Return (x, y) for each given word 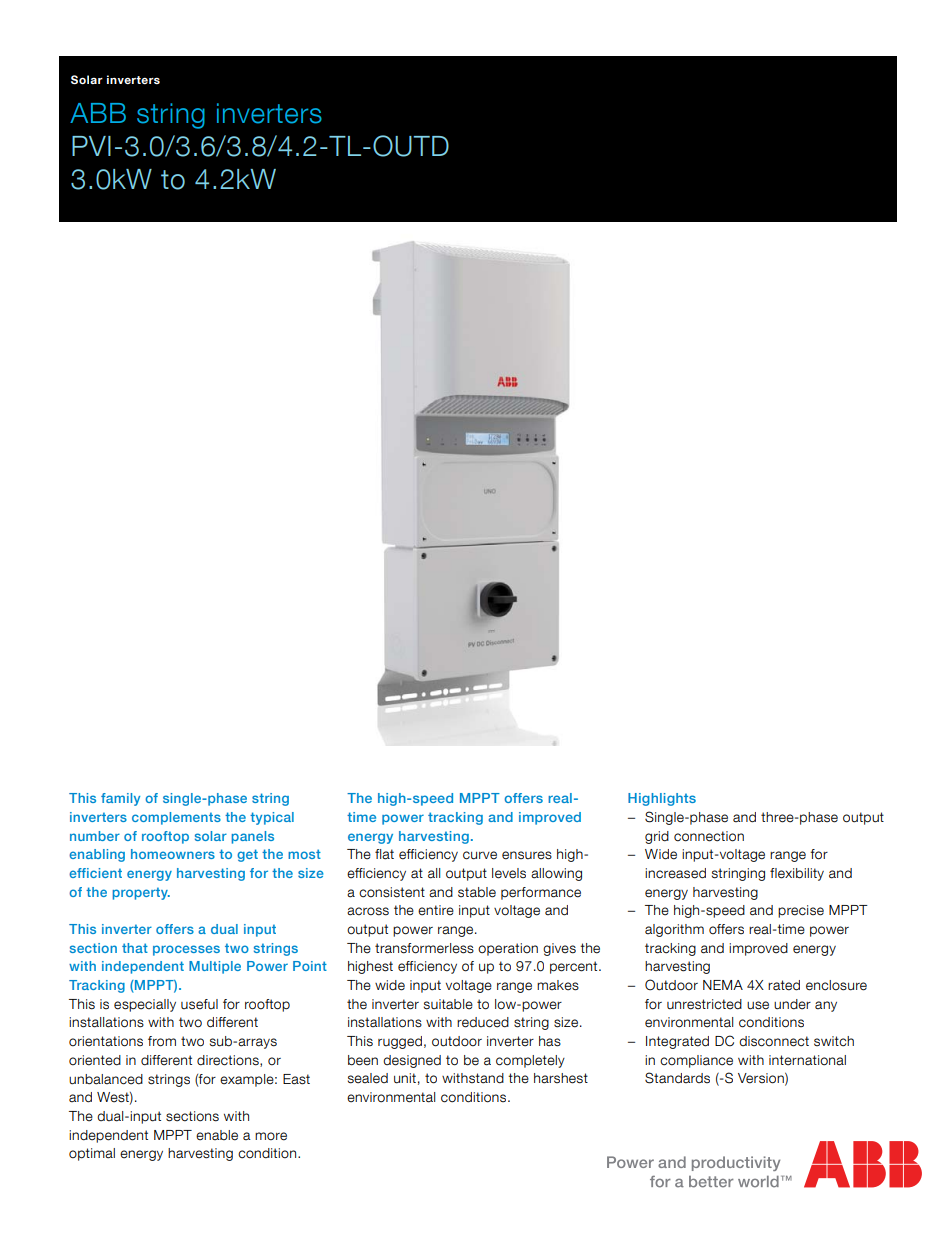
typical (272, 818)
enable (217, 1135)
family (120, 799)
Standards (677, 1078)
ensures (527, 855)
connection (709, 836)
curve (480, 855)
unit (405, 1078)
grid (657, 837)
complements (176, 818)
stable (477, 892)
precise (801, 911)
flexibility (797, 874)
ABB (98, 113)
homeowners (173, 854)
